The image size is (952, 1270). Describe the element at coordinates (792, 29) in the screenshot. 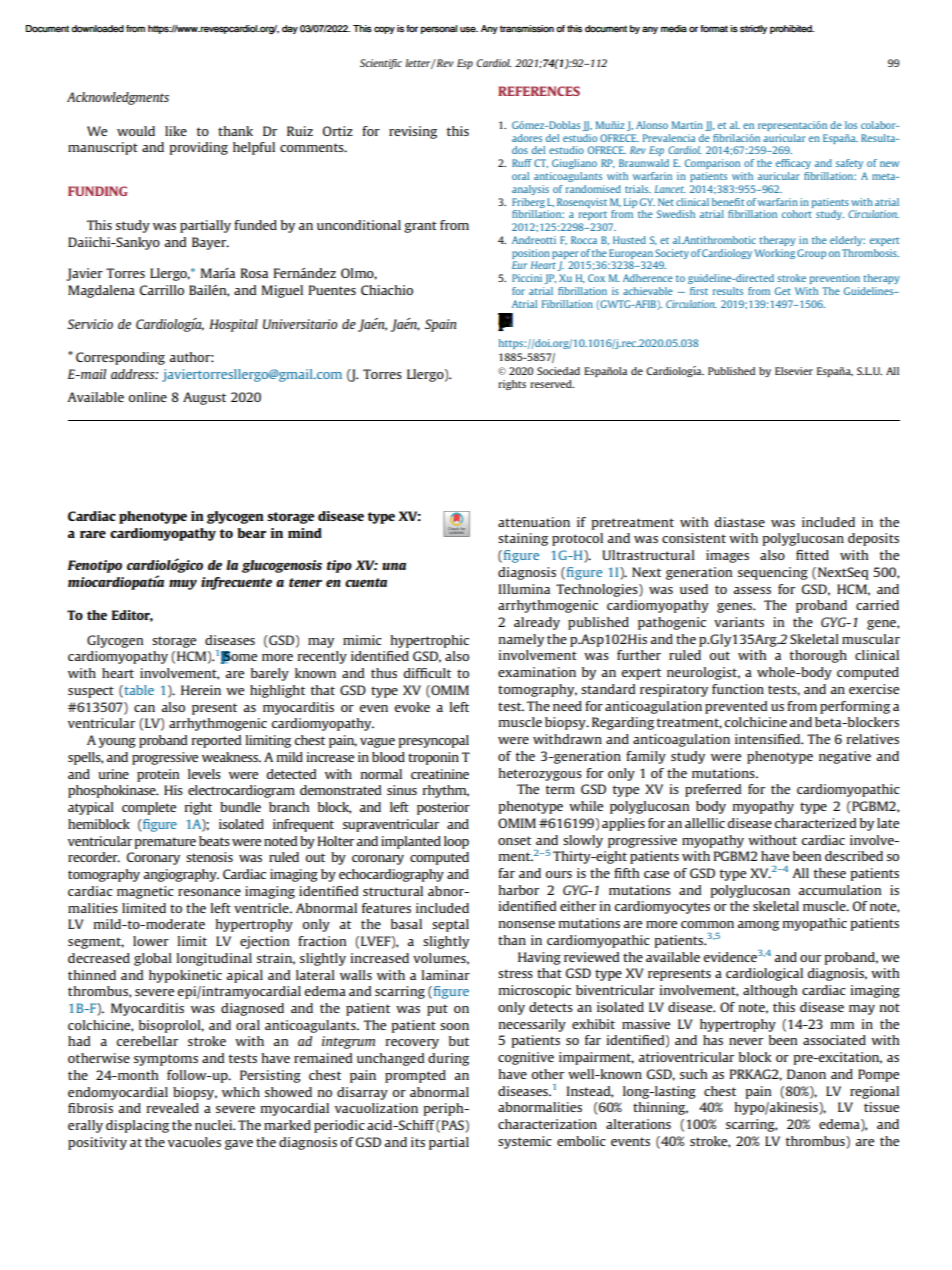

I see `prohibited` at that location.
